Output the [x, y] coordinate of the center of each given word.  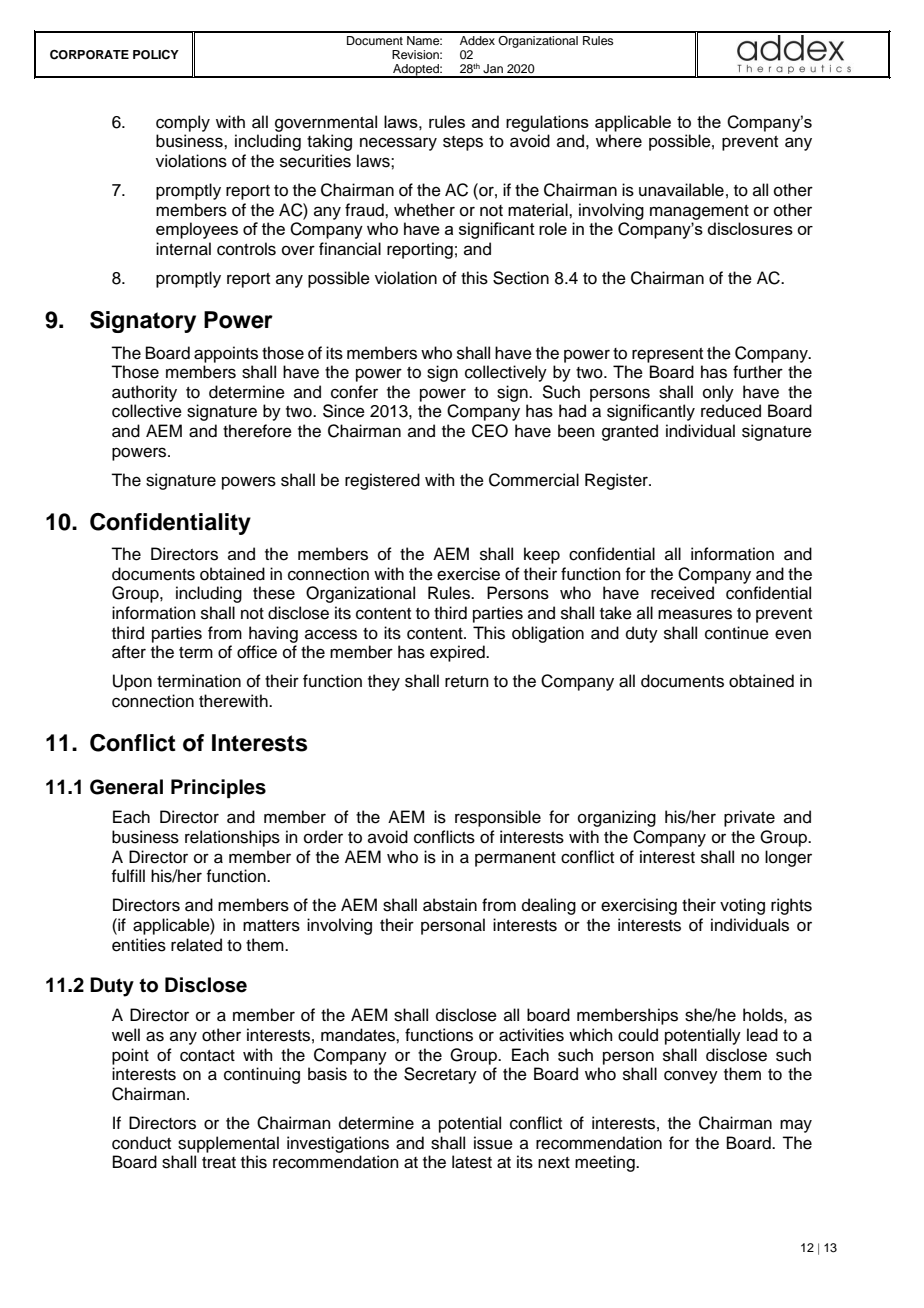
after [129, 652]
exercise [468, 574]
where [619, 141]
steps [463, 143]
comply [183, 123]
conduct [141, 1143]
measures [695, 614]
